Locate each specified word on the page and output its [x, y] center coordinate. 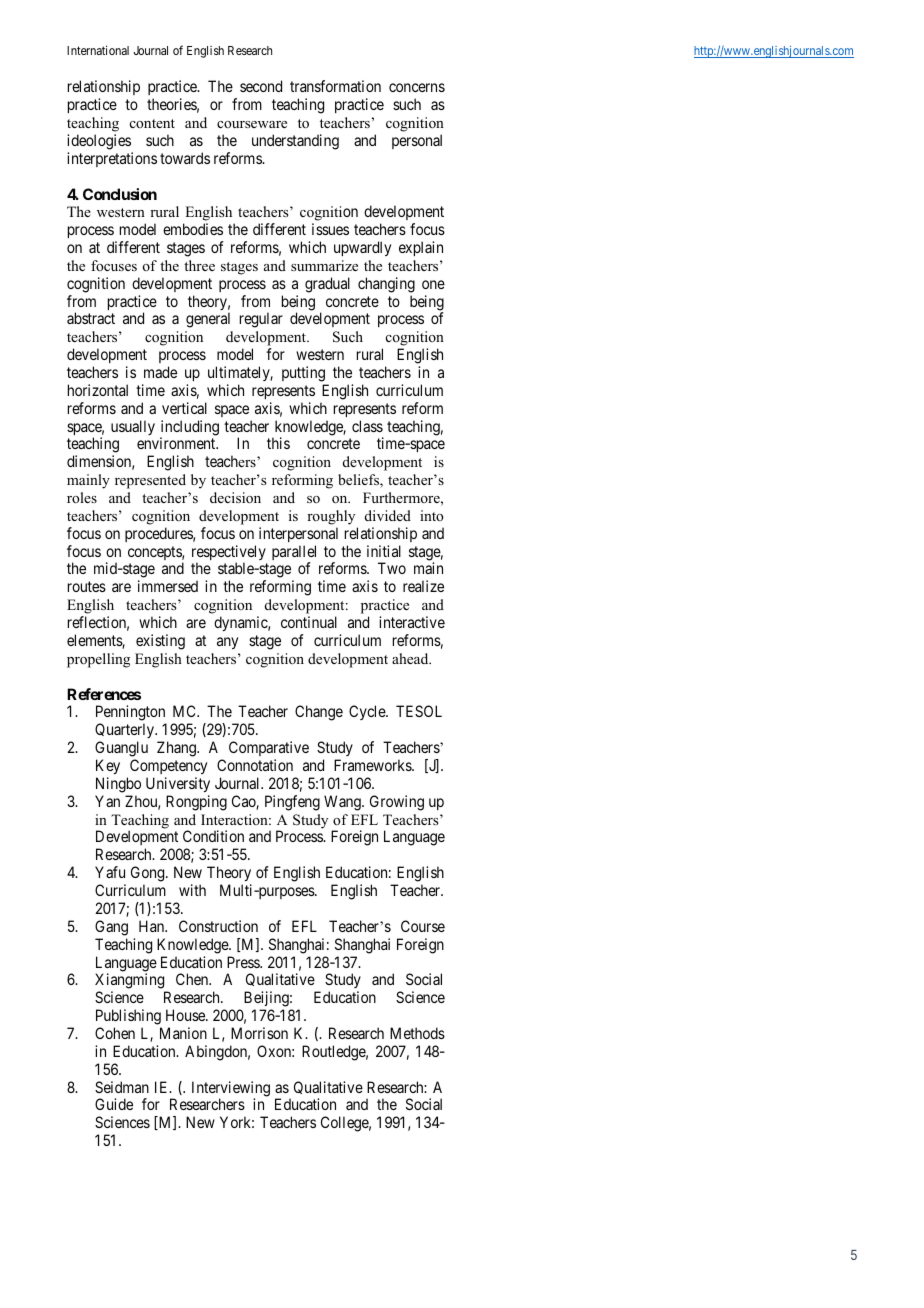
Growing [397, 803]
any [227, 643]
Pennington [131, 714]
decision [235, 498]
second [261, 86]
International [98, 50]
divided [388, 515]
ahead [411, 658]
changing [386, 285]
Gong [149, 874]
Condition [213, 836]
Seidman [122, 1087]
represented [150, 481]
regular [261, 320]
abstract [91, 318]
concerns [417, 87]
